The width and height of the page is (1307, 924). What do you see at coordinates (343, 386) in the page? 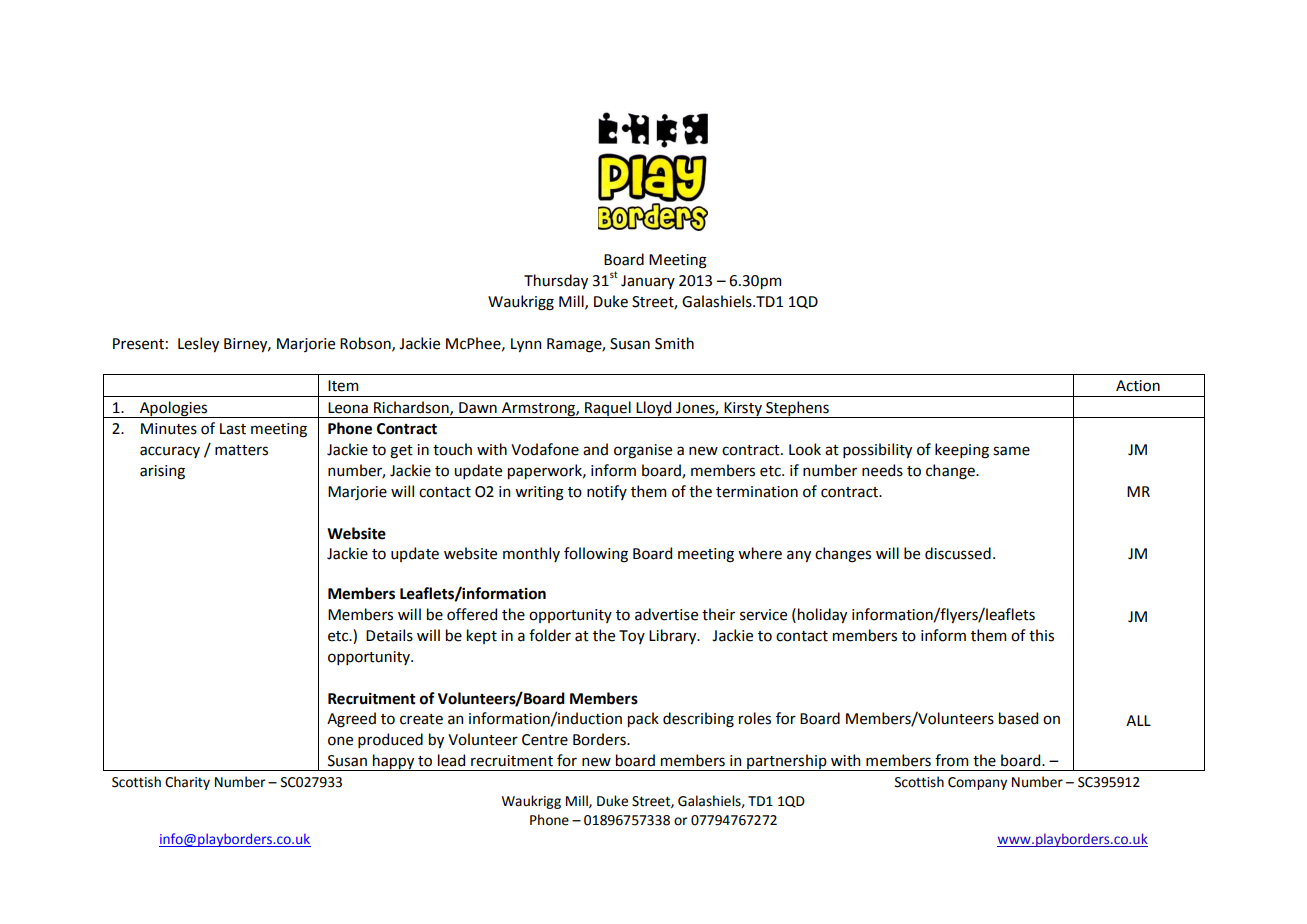
I see `Item` at bounding box center [343, 386].
